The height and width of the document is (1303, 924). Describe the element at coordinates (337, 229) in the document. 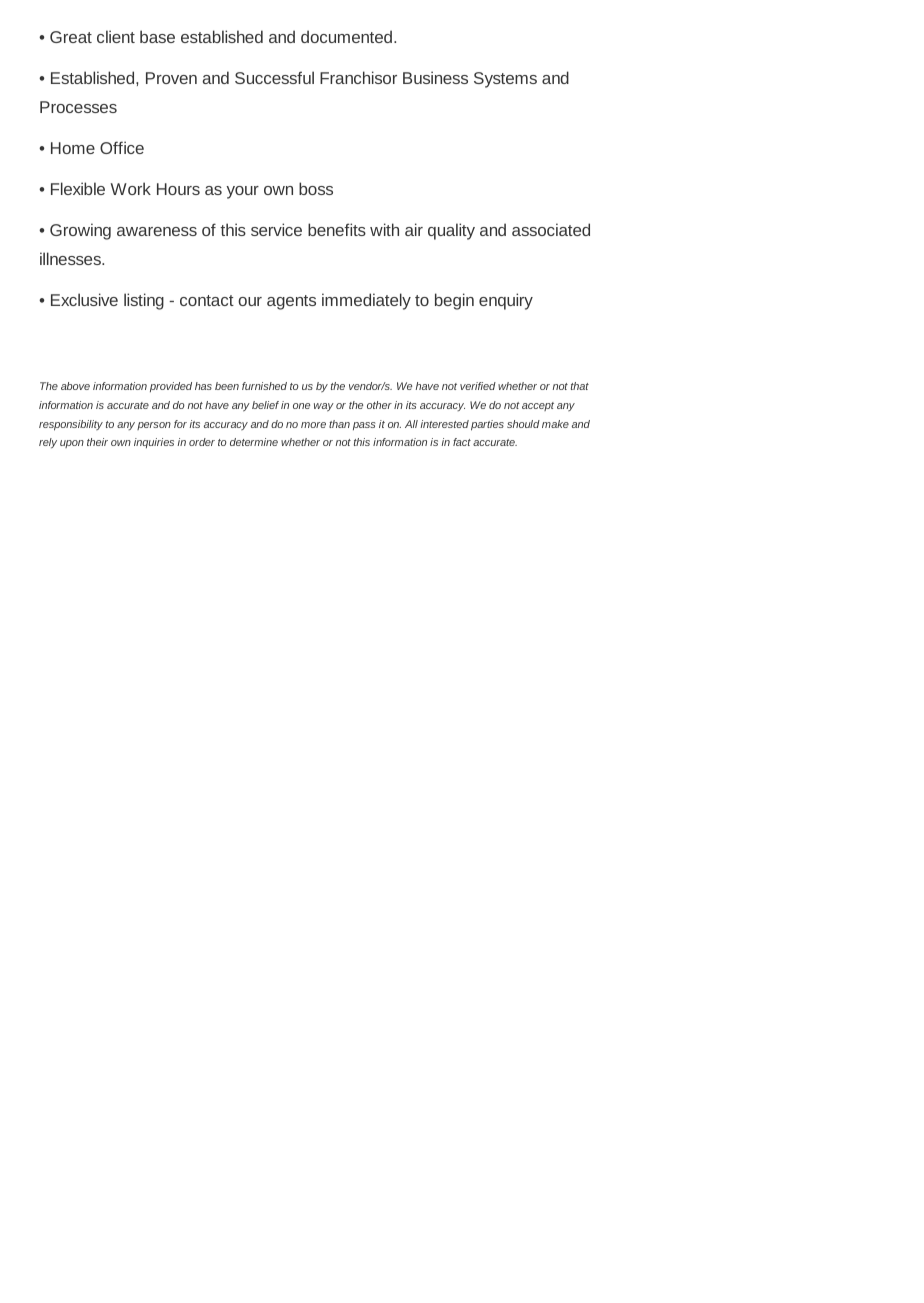

I see `benefits` at that location.
